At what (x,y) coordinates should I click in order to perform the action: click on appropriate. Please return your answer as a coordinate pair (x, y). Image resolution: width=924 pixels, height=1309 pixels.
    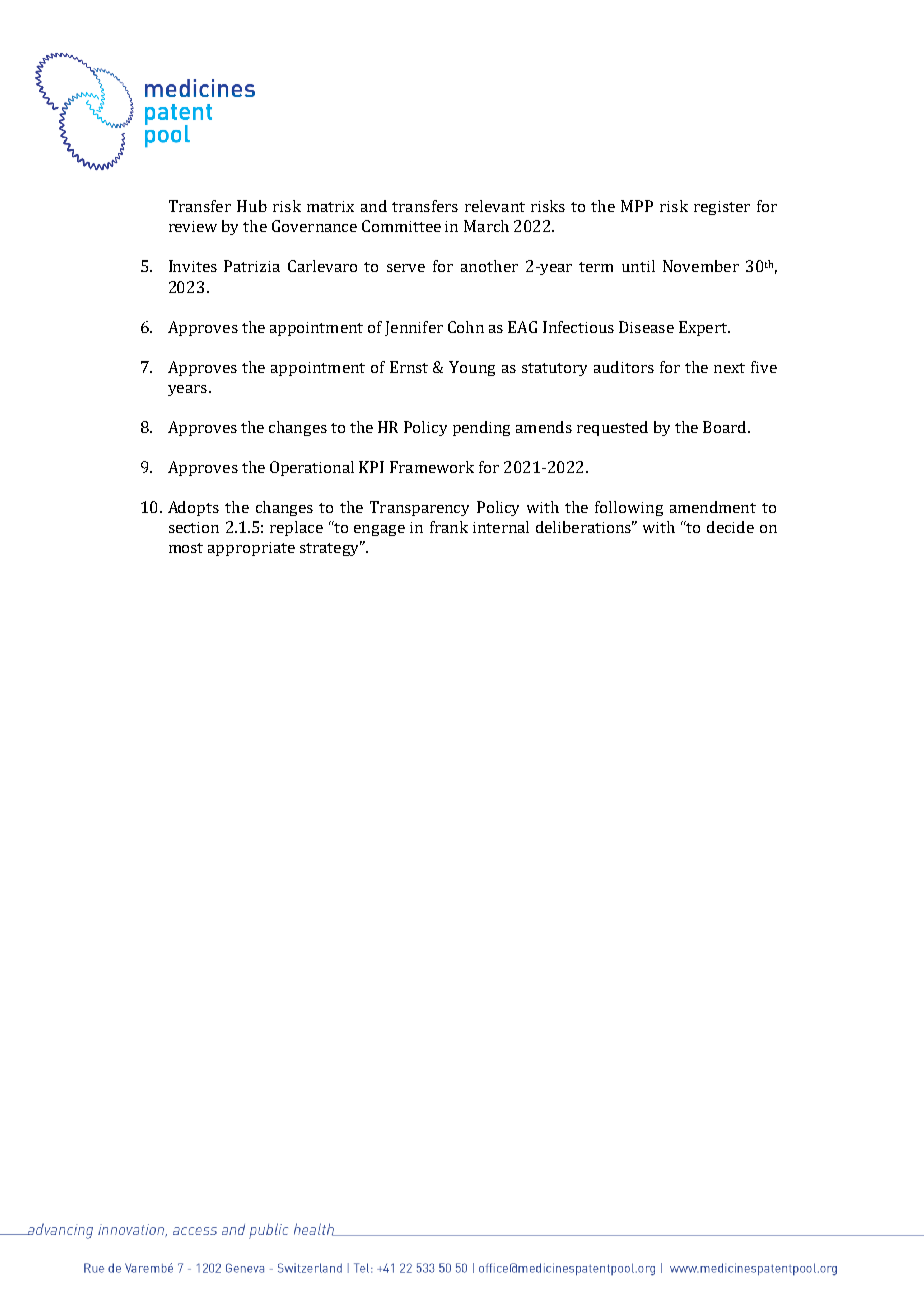
    Looking at the image, I should click on (251, 549).
